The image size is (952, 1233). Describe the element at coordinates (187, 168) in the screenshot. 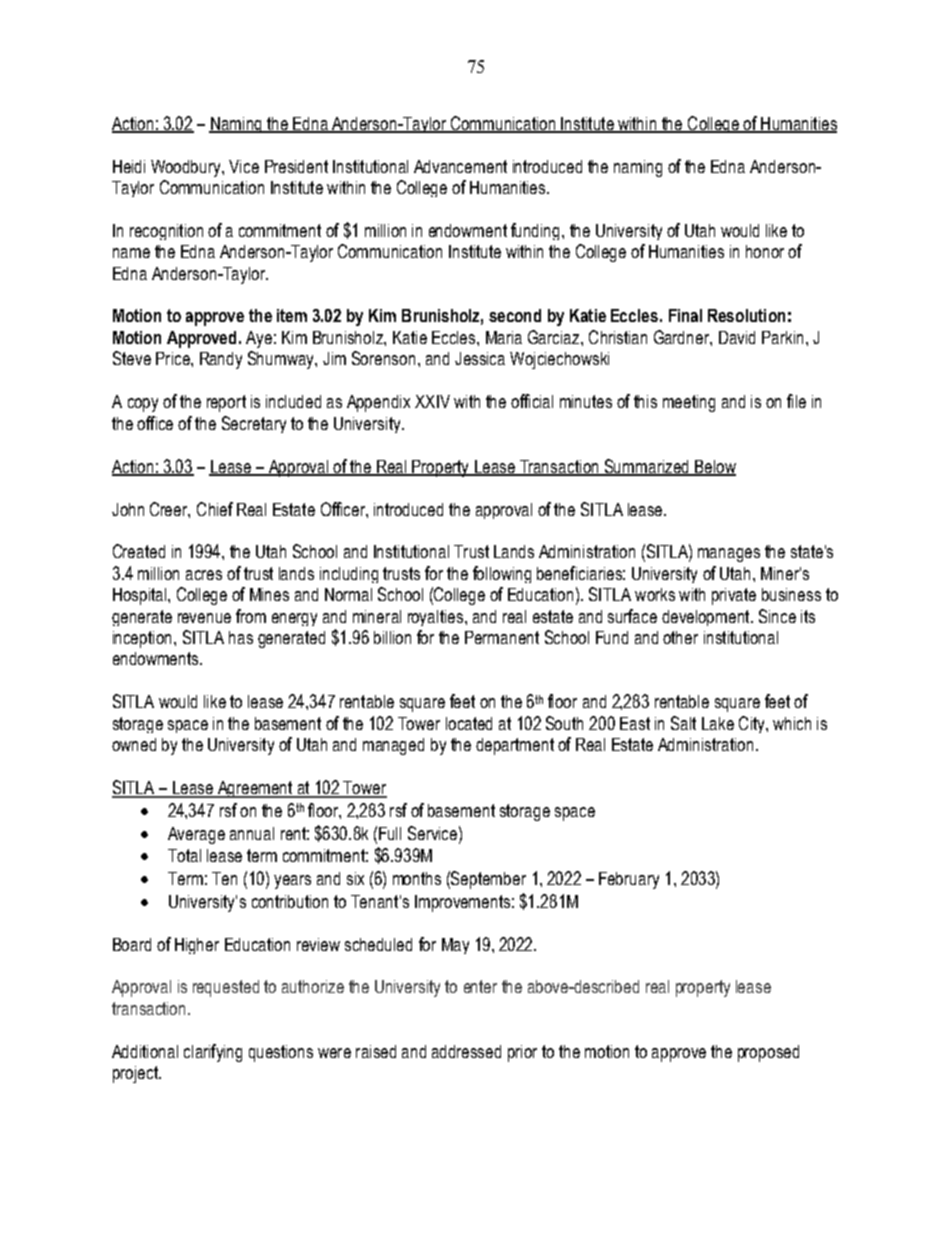

I see `Woodbury` at that location.
